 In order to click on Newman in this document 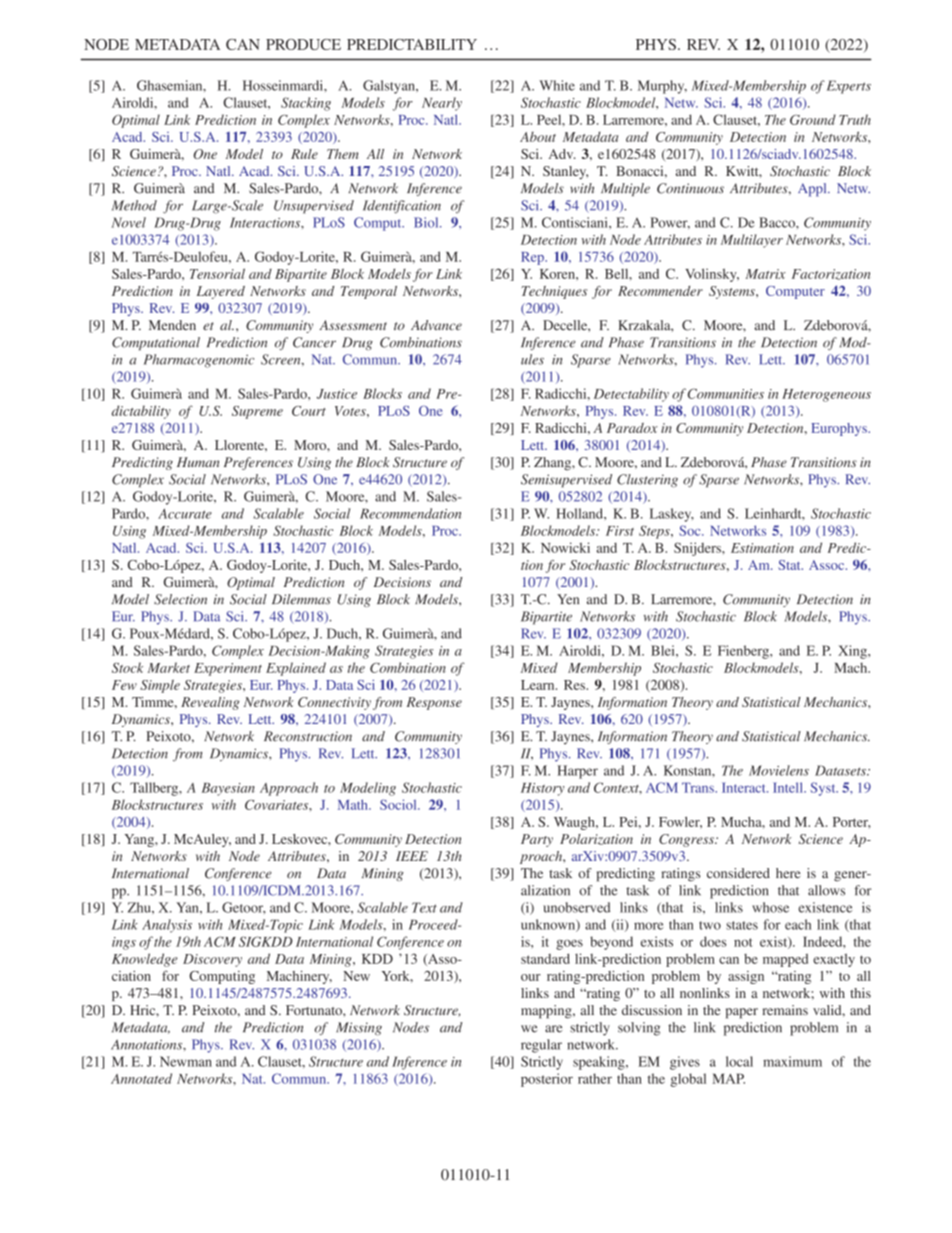, I will do `click(186, 1061)`.
